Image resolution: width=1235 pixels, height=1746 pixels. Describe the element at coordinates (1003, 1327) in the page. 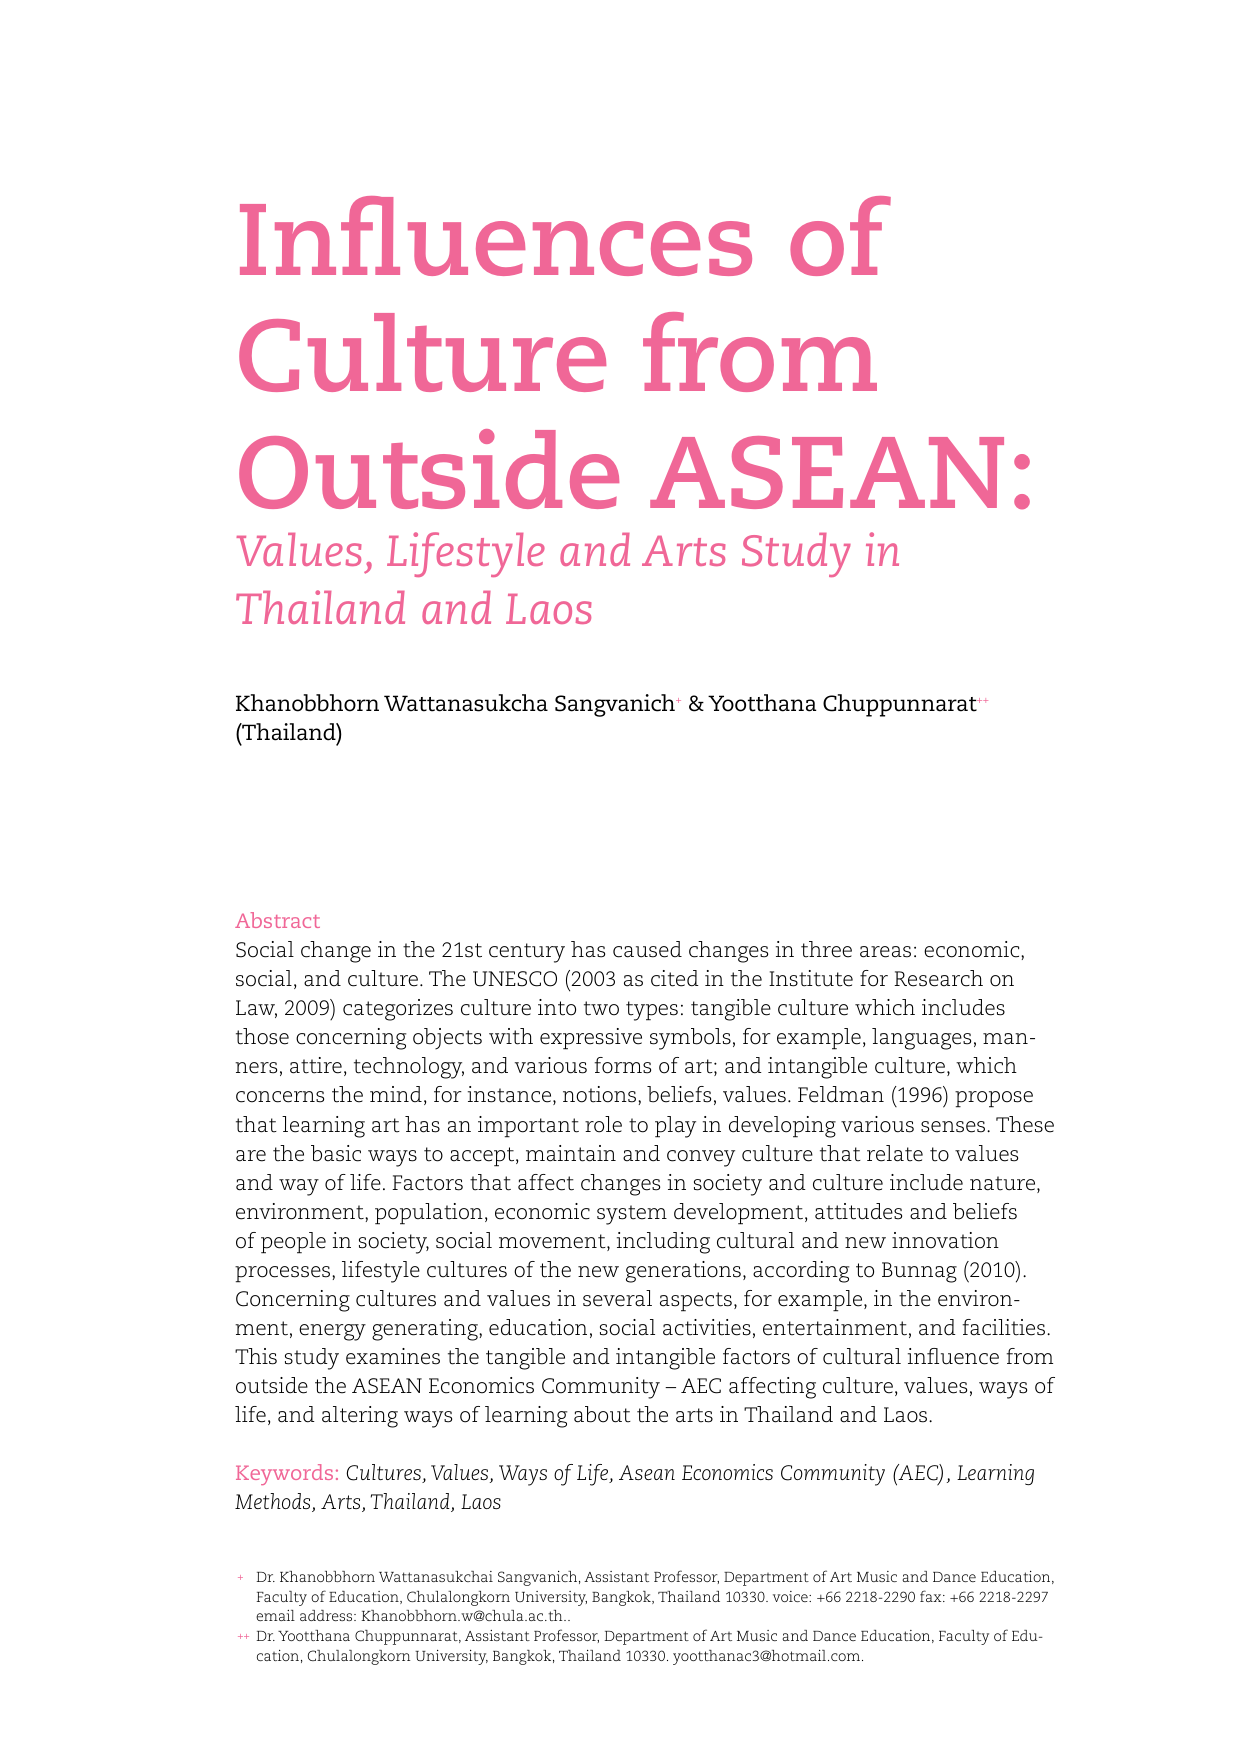

I see `facilities` at that location.
